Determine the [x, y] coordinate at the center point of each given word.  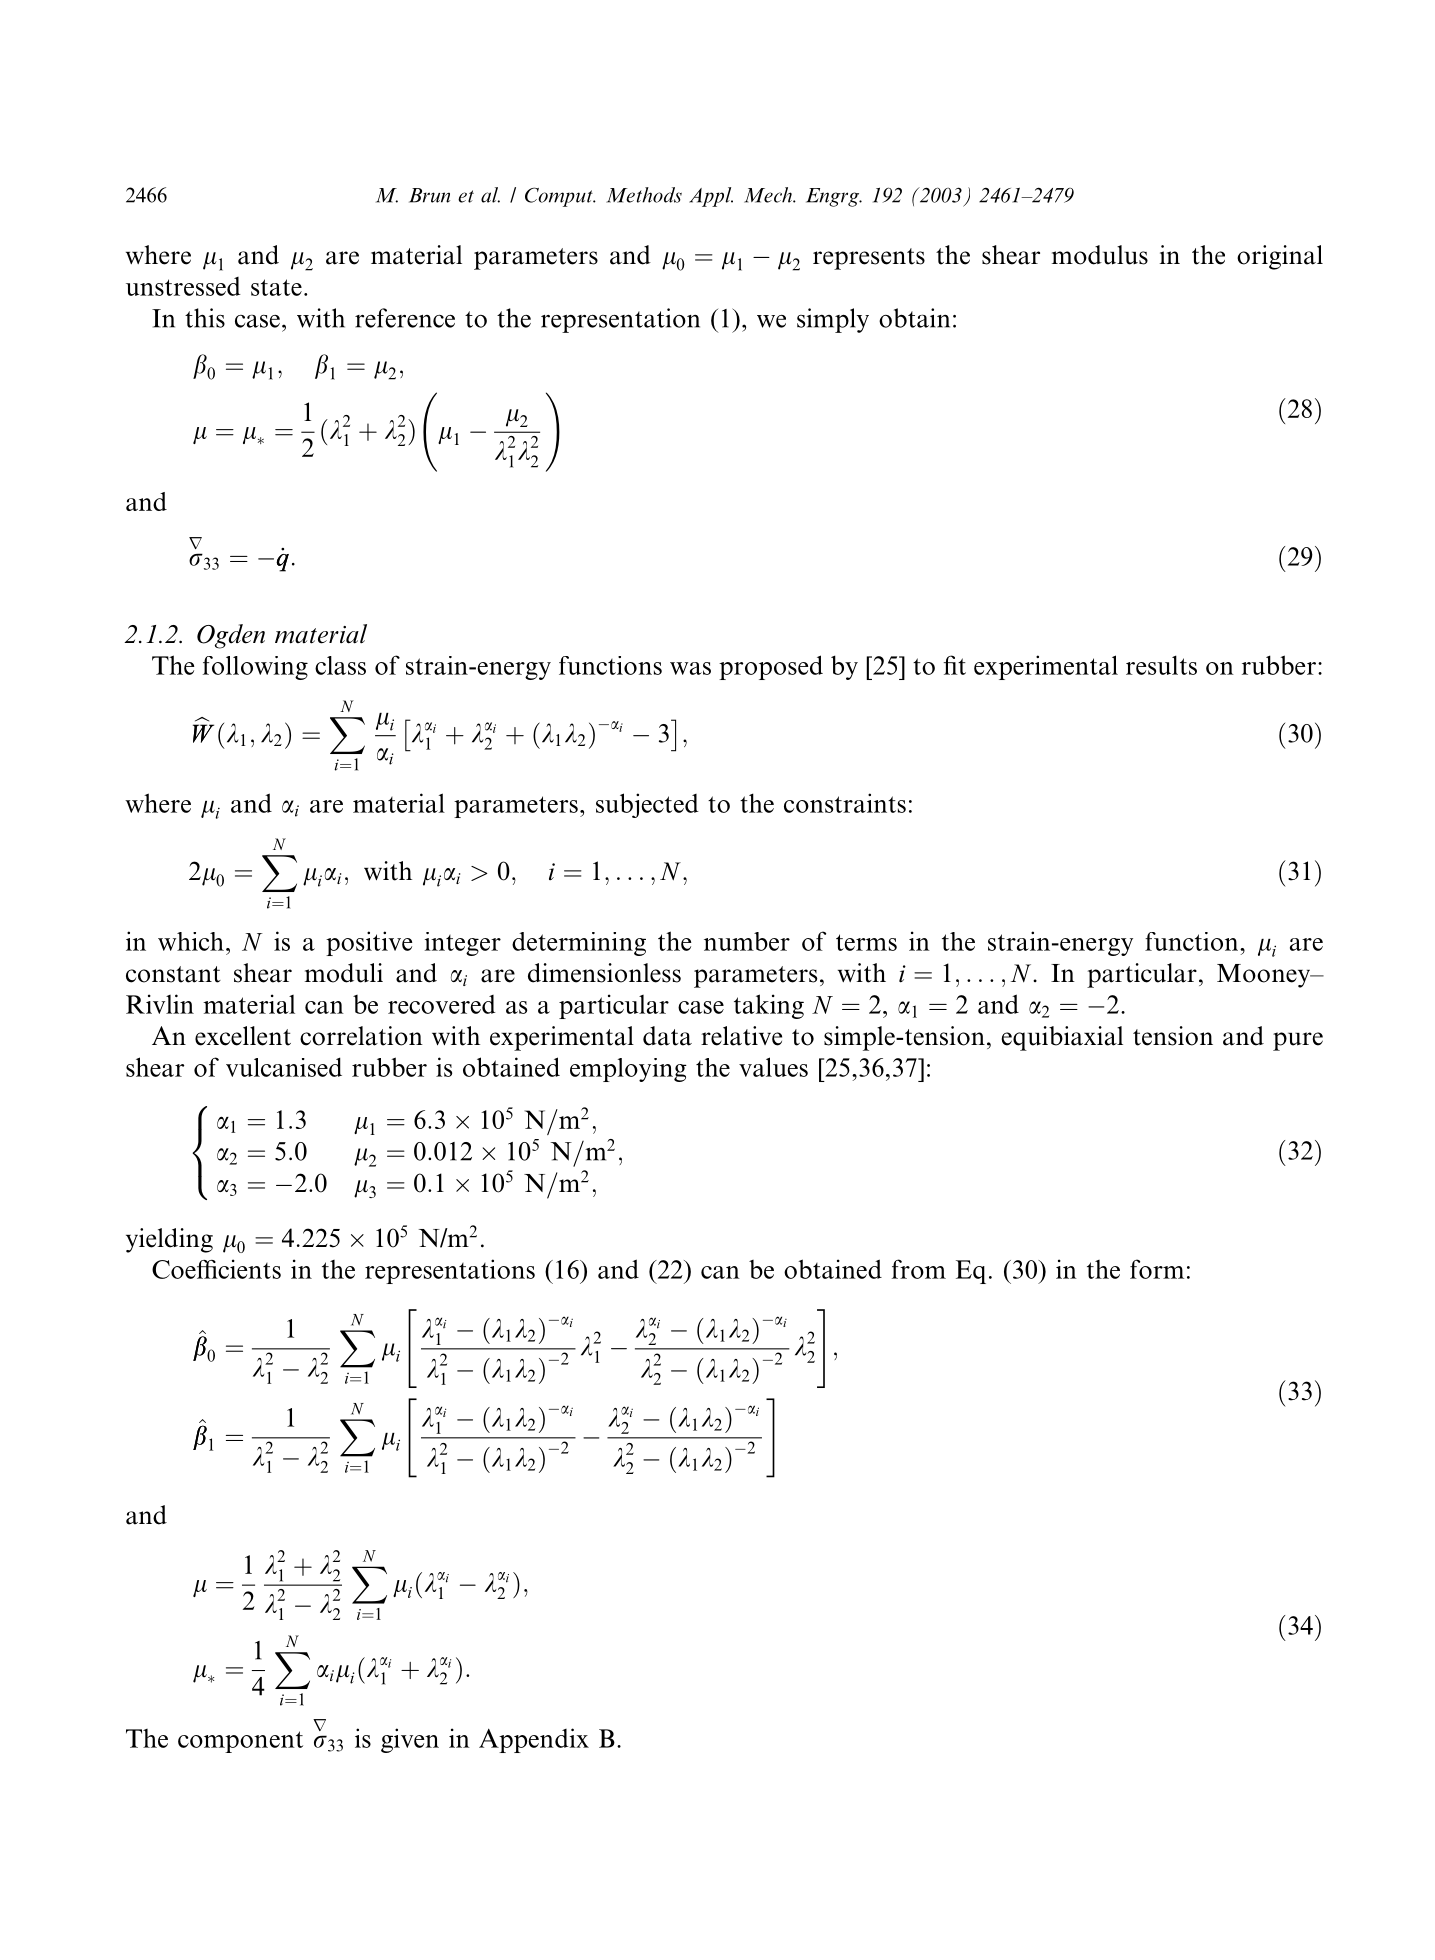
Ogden [231, 636]
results [1161, 665]
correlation [361, 1036]
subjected [647, 805]
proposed [771, 667]
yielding [169, 1240]
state [276, 287]
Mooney [1264, 976]
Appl [711, 197]
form [1157, 1269]
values [773, 1067]
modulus [1100, 255]
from [919, 1269]
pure [1298, 1041]
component [240, 1742]
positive [369, 943]
